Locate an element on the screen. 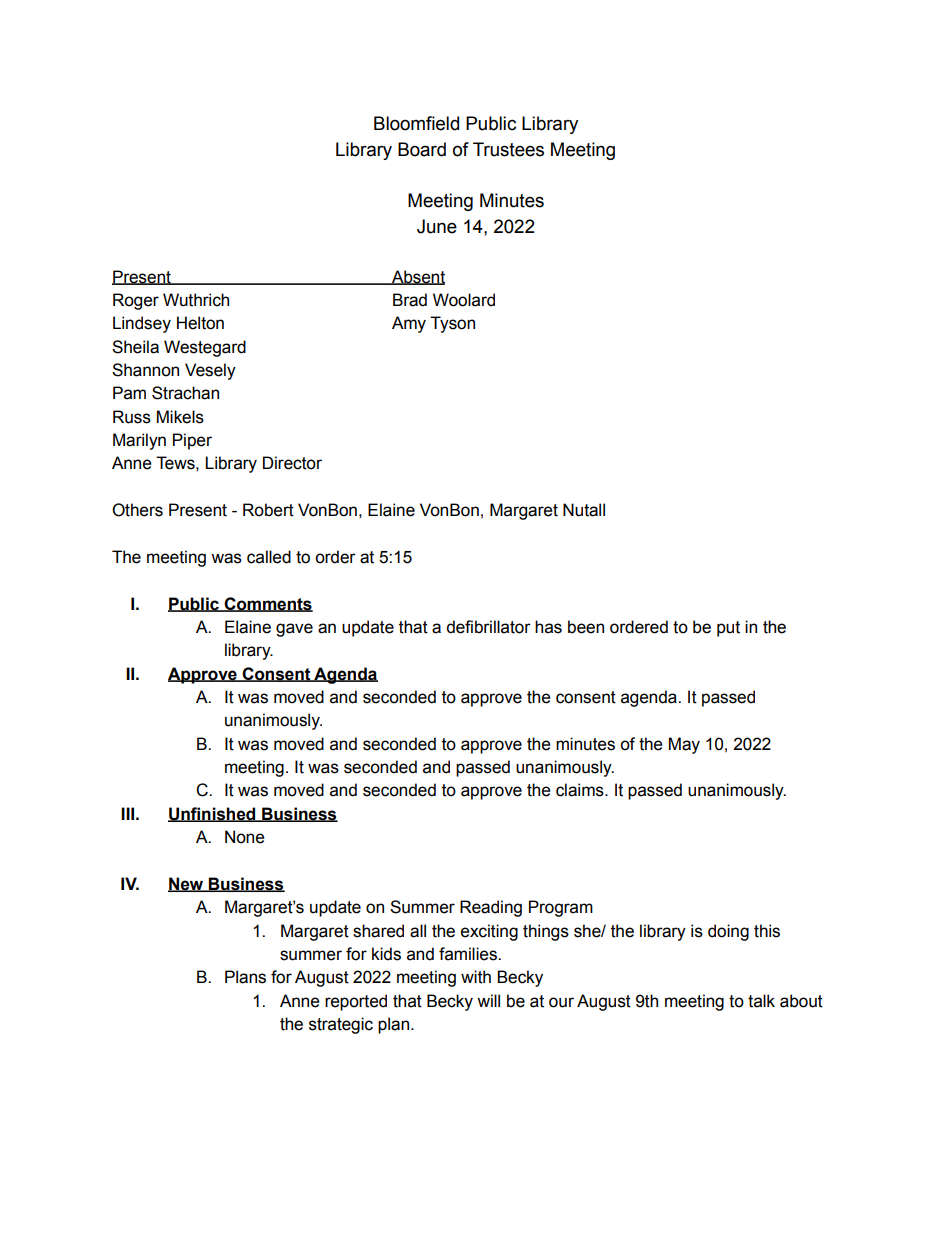  strategic is located at coordinates (341, 1025).
